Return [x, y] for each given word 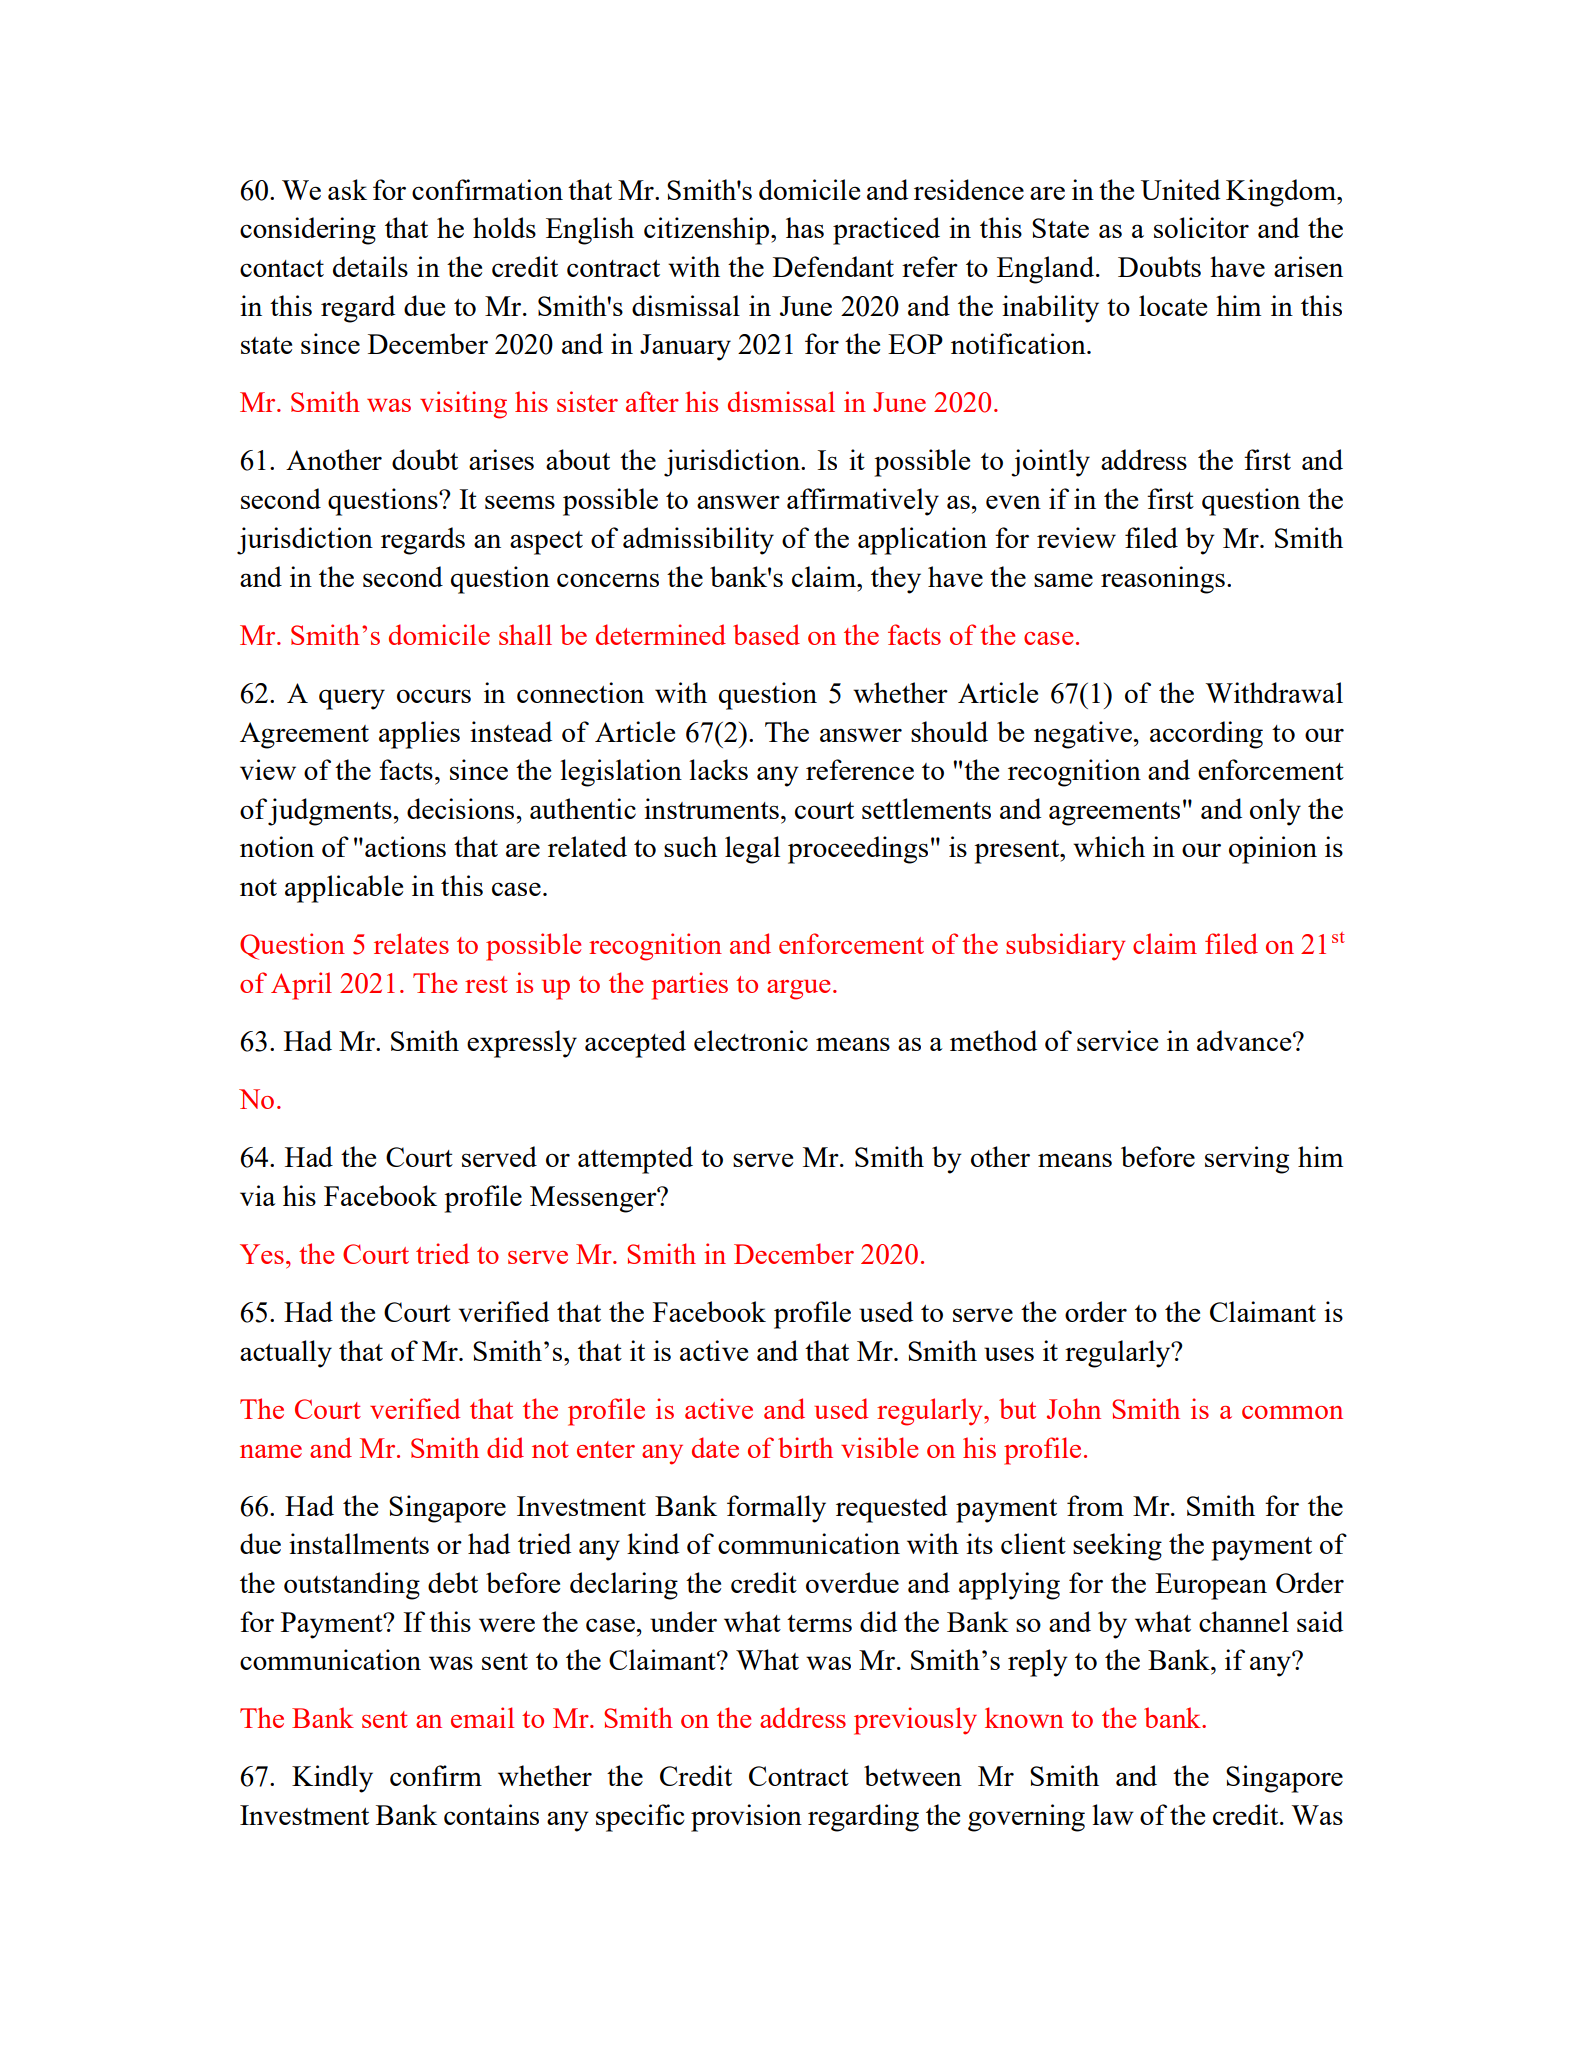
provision [746, 1818]
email [482, 1717]
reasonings [1163, 580]
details [370, 266]
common [1292, 1412]
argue [798, 990]
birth [805, 1447]
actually [286, 1354]
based [766, 634]
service [1117, 1040]
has [805, 227]
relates [411, 943]
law [1113, 1814]
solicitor [1201, 227]
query [352, 699]
